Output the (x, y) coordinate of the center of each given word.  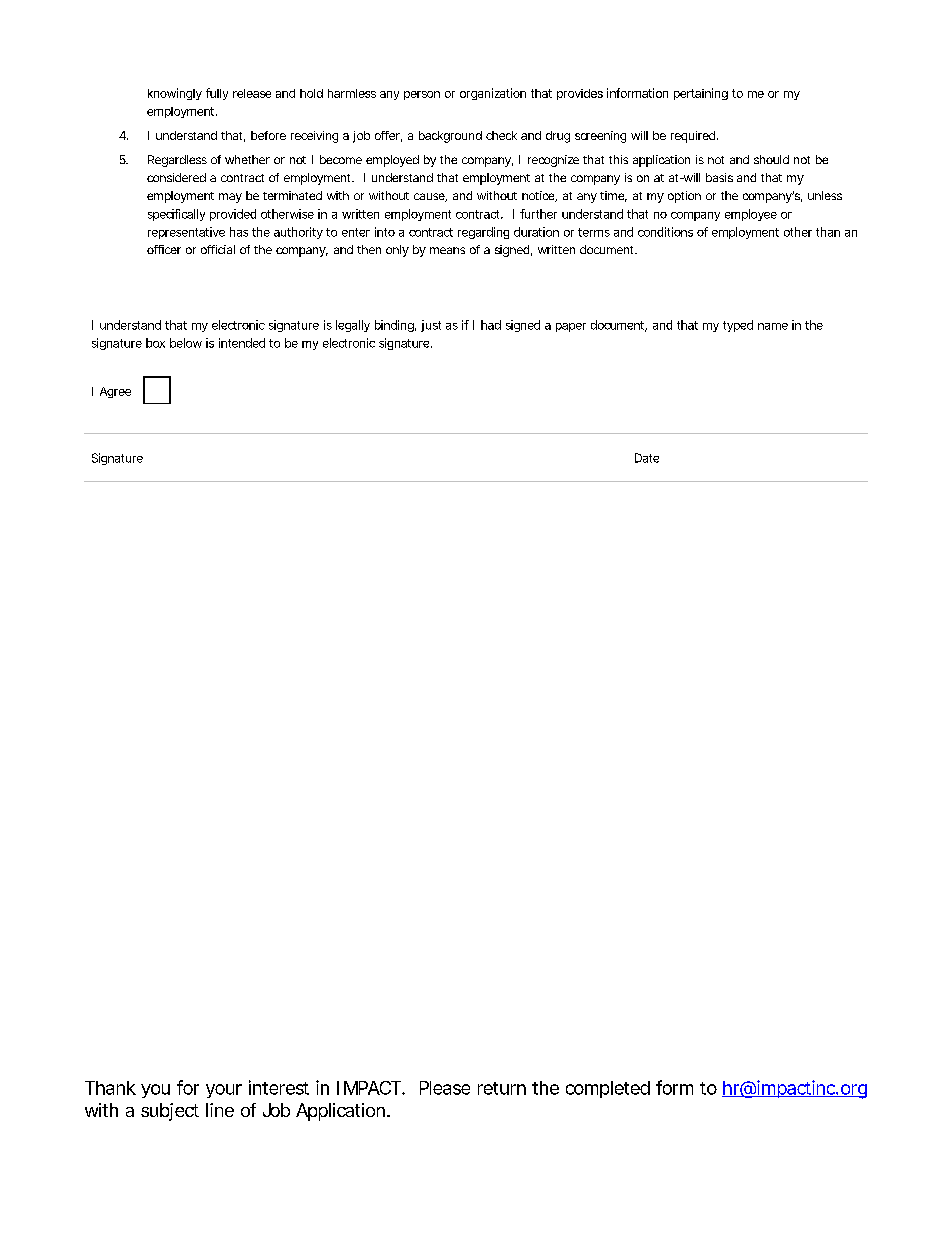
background (450, 137)
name (773, 326)
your (224, 1091)
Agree (115, 392)
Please (445, 1088)
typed (738, 326)
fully (217, 94)
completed (608, 1089)
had (491, 325)
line (220, 1110)
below (186, 343)
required (693, 137)
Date (647, 458)
